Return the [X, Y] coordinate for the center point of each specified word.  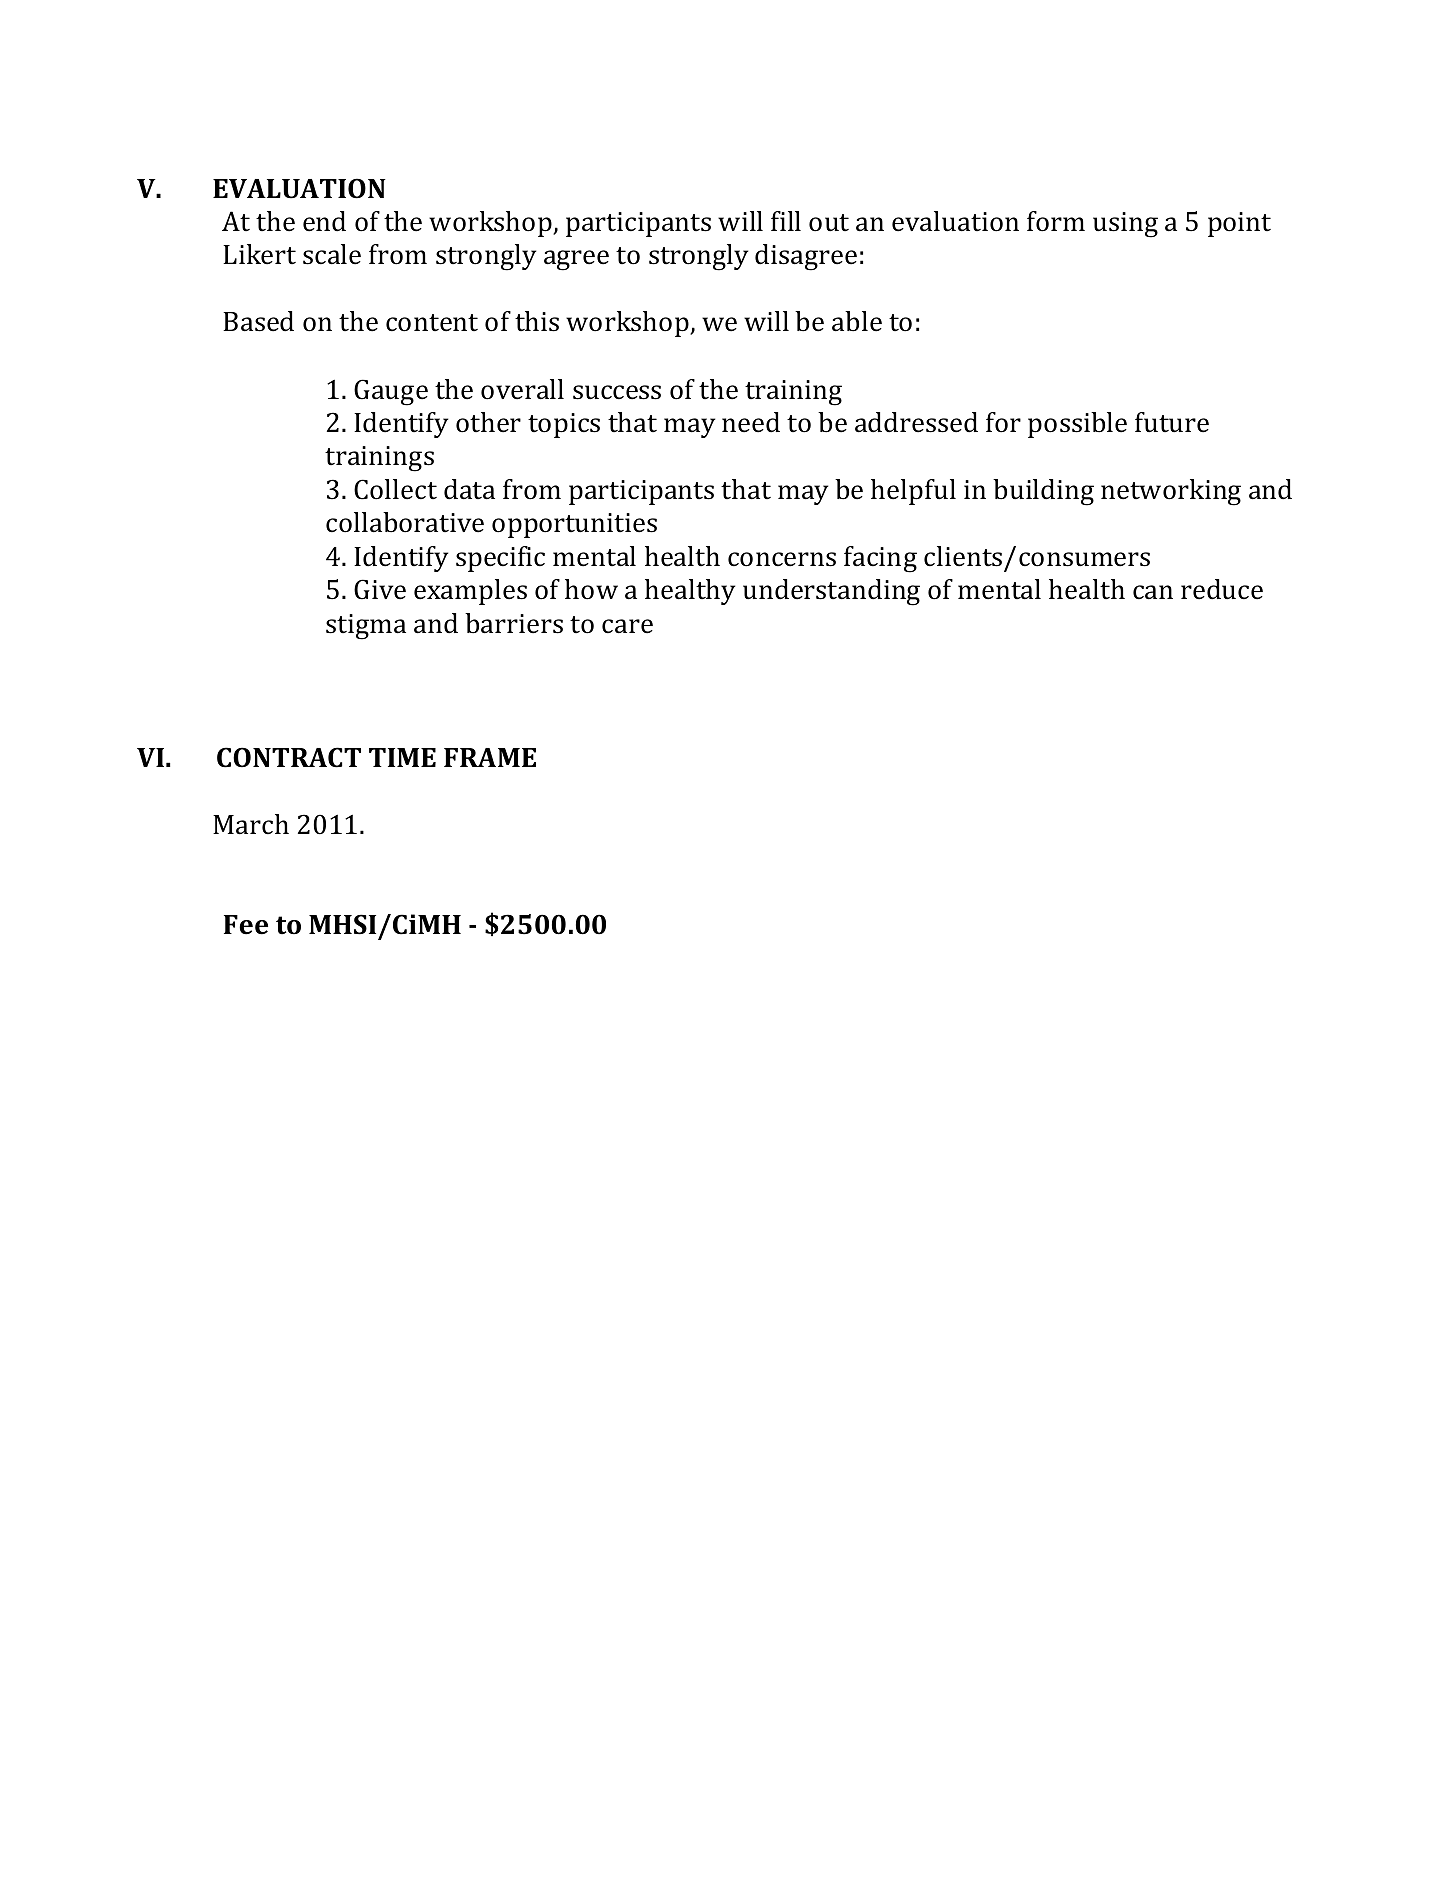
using [1125, 225]
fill [786, 221]
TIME [402, 757]
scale [332, 254]
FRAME [490, 757]
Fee [246, 925]
